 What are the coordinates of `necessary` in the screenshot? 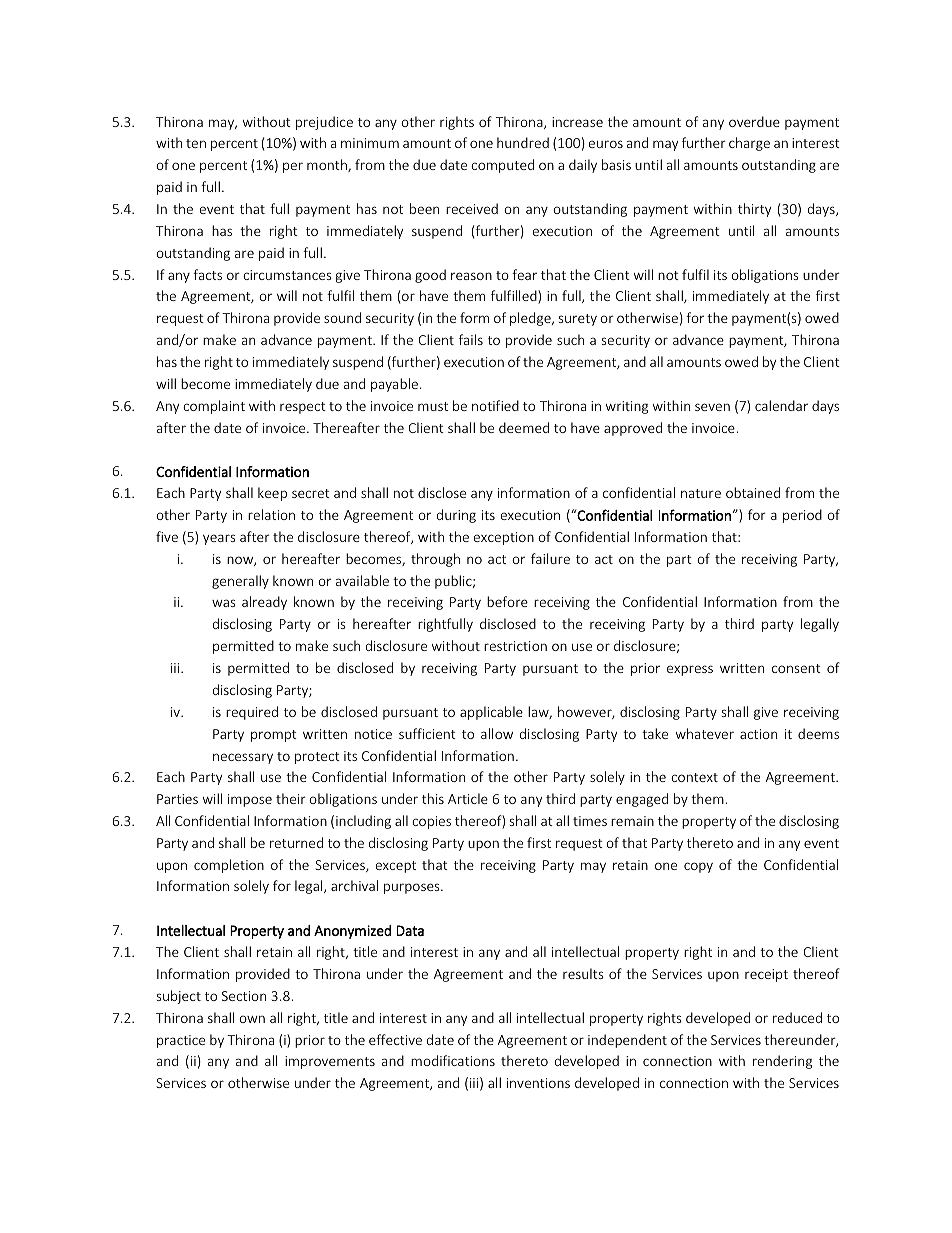 It's located at (243, 758).
